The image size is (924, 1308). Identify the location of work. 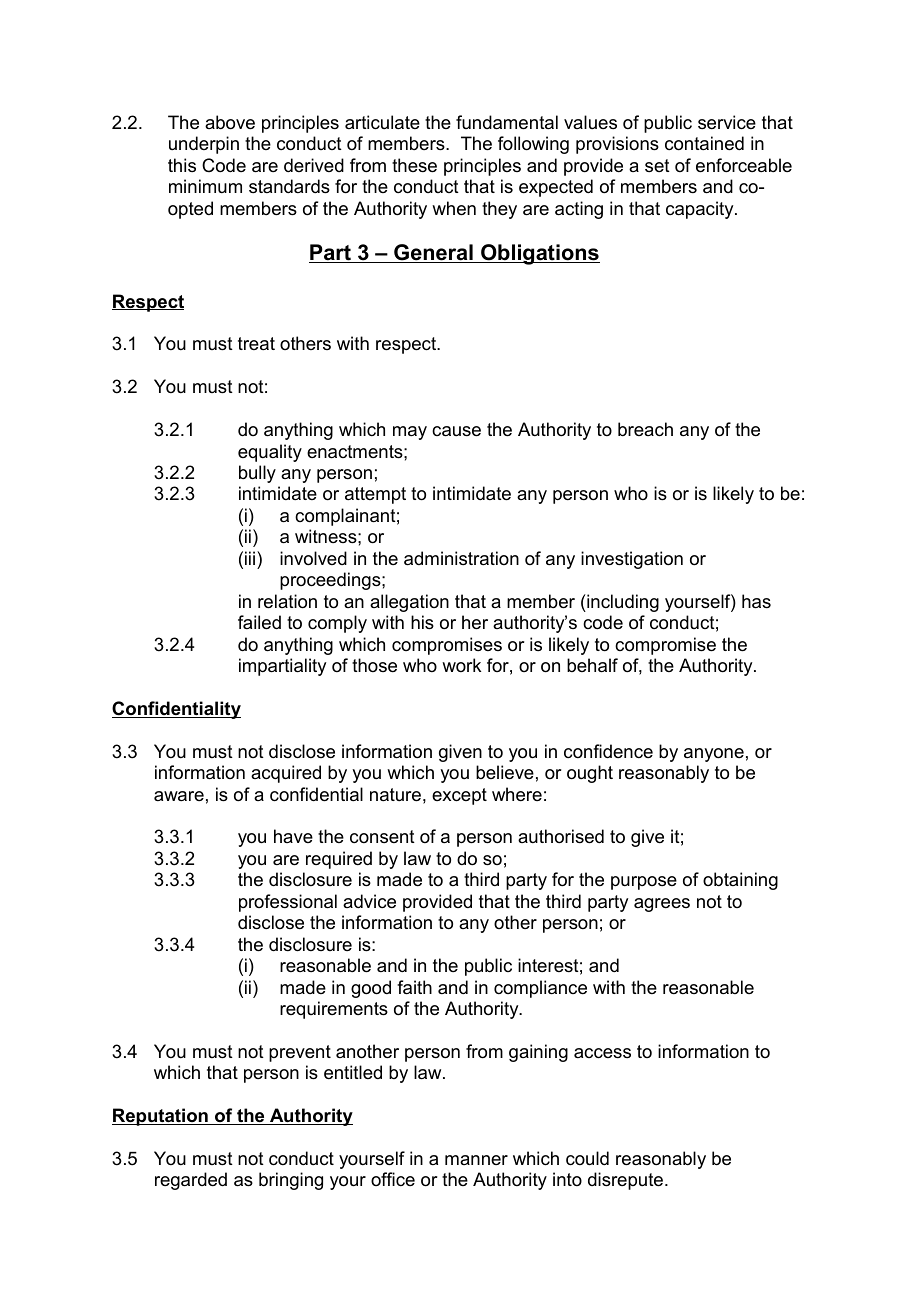
(461, 665).
